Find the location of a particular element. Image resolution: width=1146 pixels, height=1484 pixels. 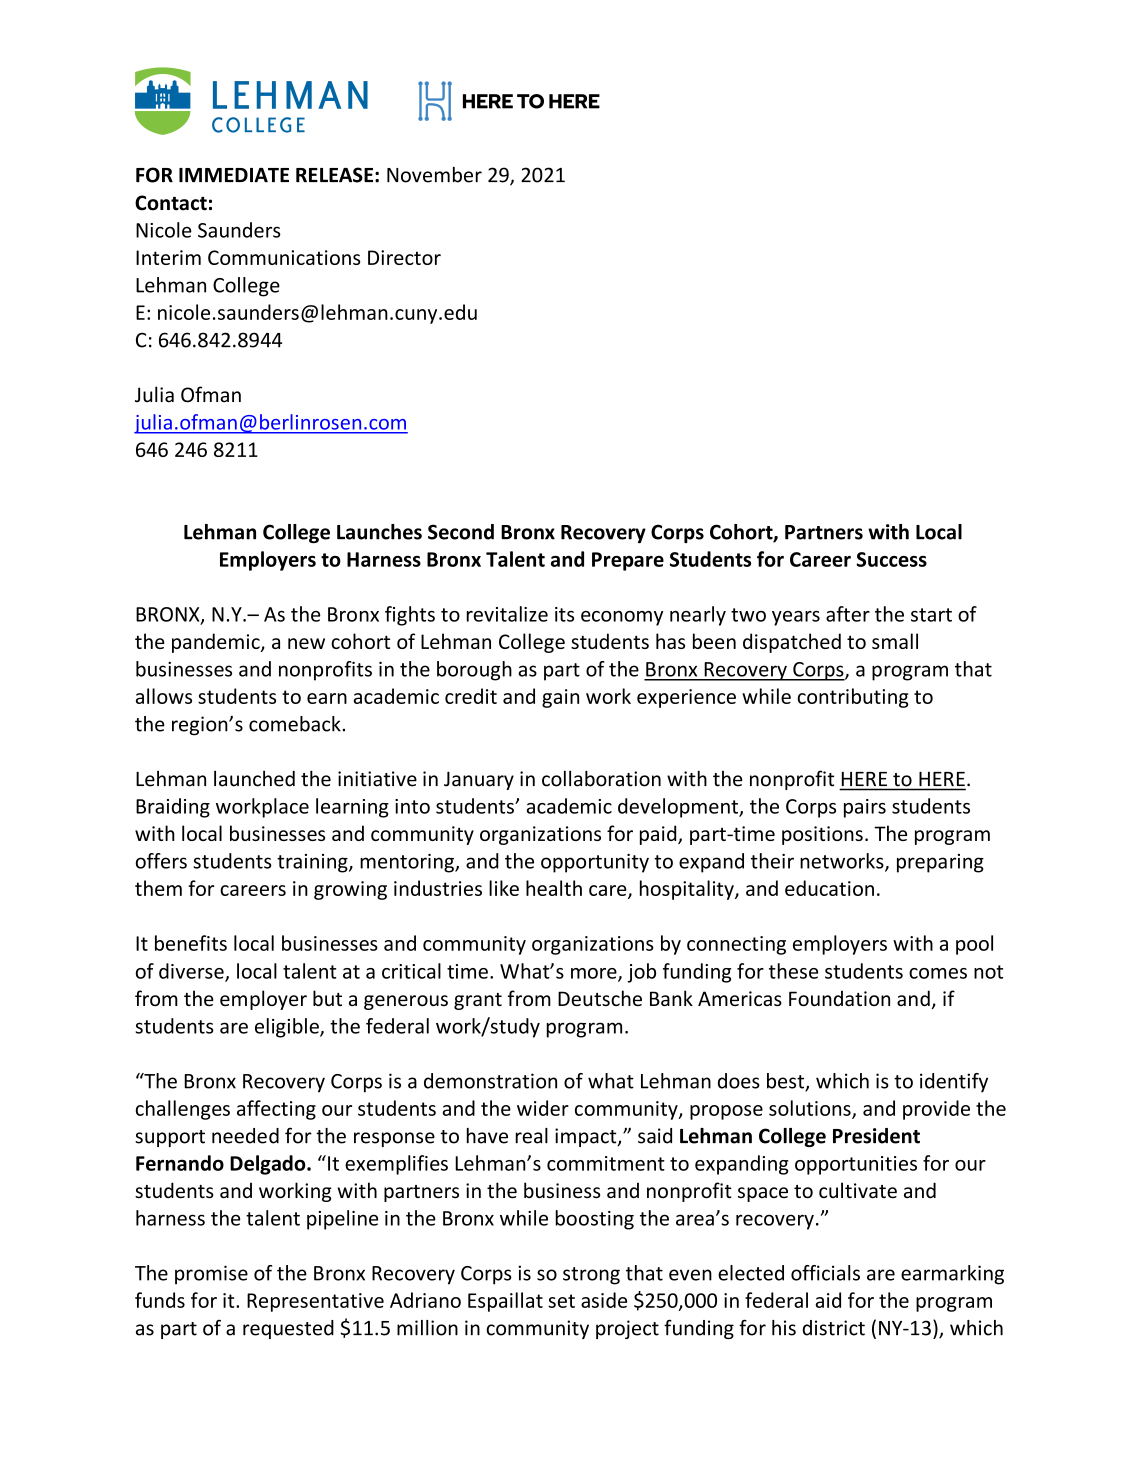

collaboration is located at coordinates (601, 778).
